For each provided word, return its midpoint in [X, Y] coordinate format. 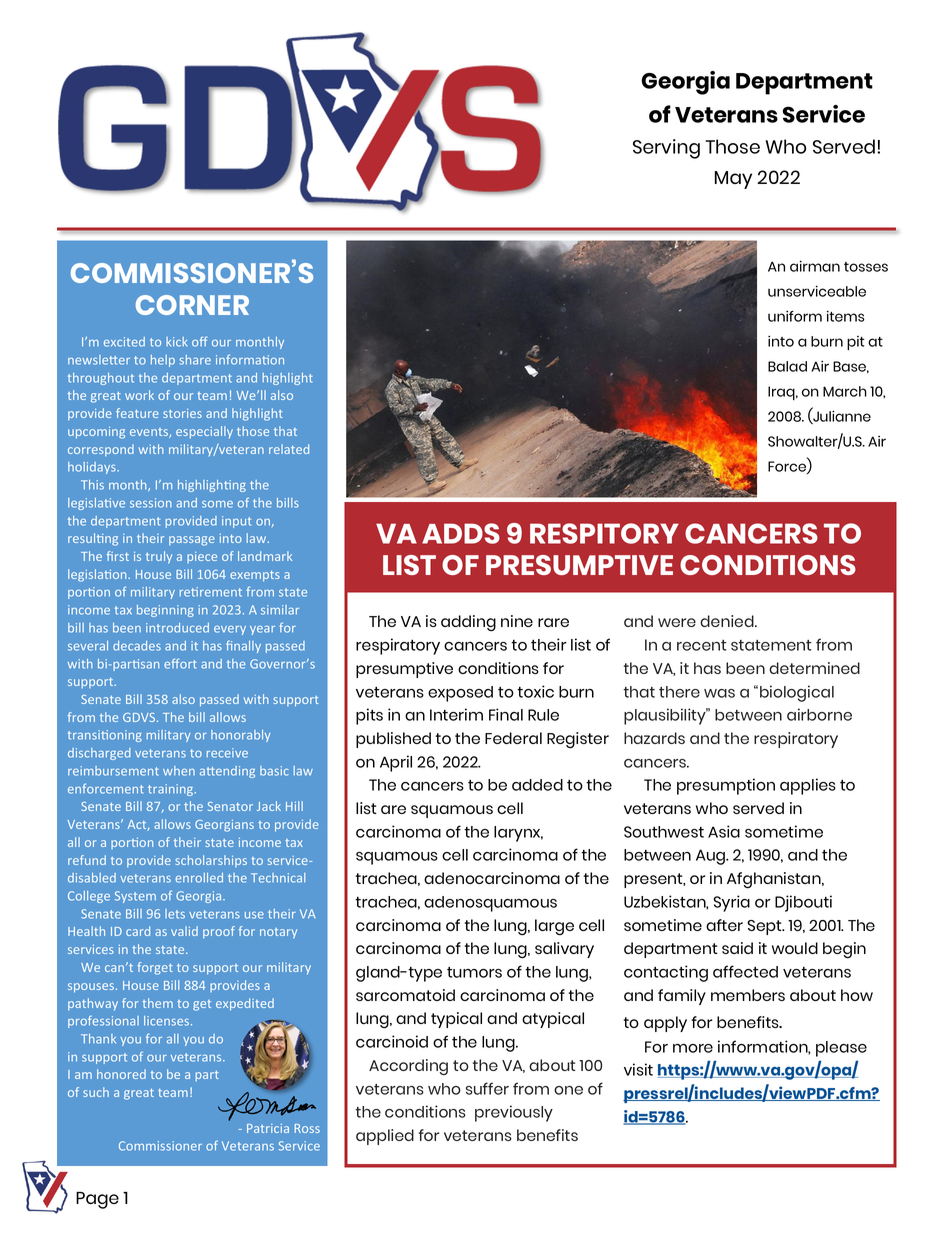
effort [180, 663]
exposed [460, 694]
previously [514, 1113]
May [733, 180]
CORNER [192, 305]
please [841, 1049]
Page [97, 1200]
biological [797, 693]
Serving [666, 149]
